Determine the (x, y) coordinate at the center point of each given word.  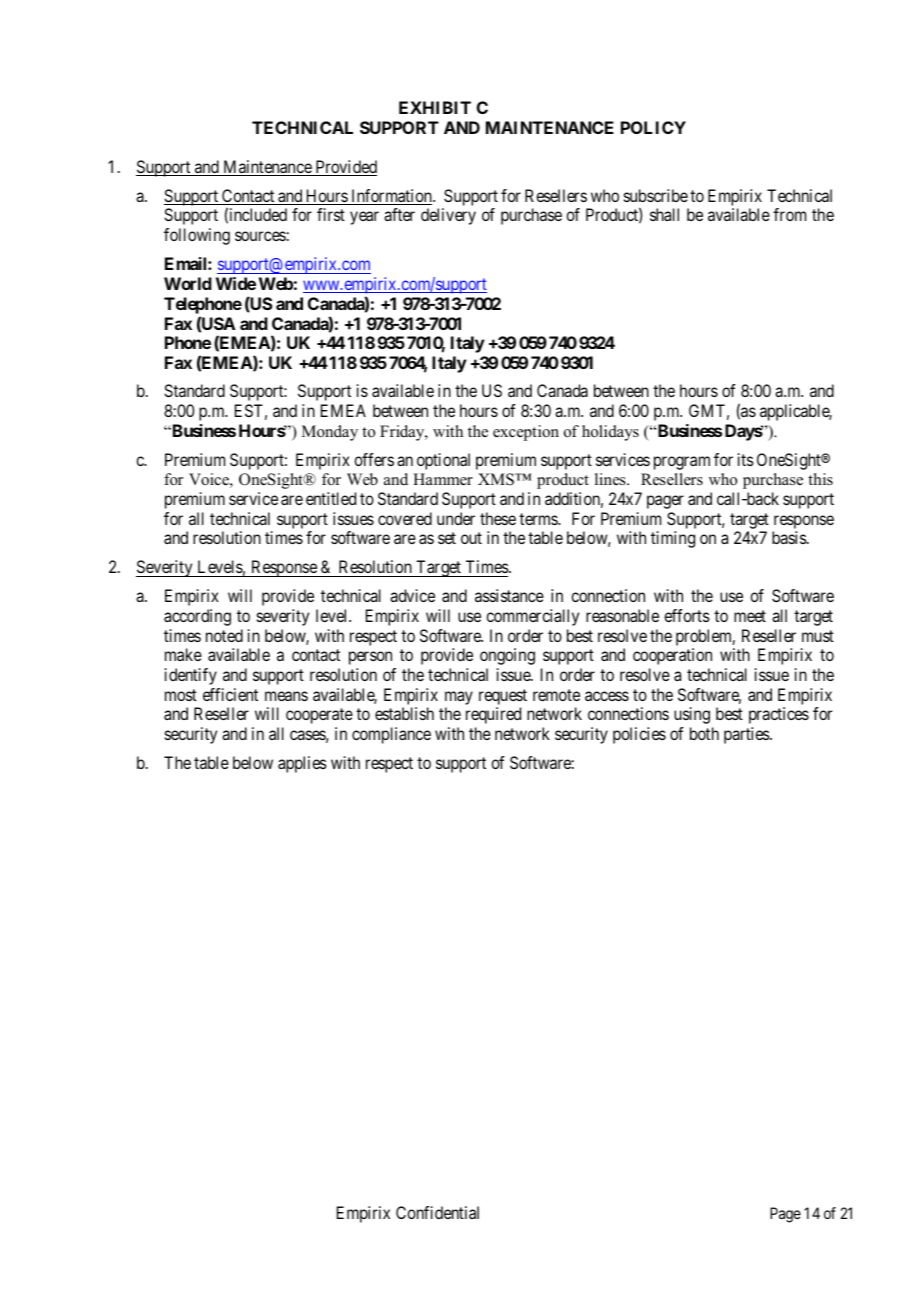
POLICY (653, 127)
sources (260, 236)
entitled (331, 498)
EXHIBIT (435, 107)
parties (747, 735)
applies (302, 764)
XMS (497, 479)
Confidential (437, 1212)
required (493, 715)
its (746, 459)
